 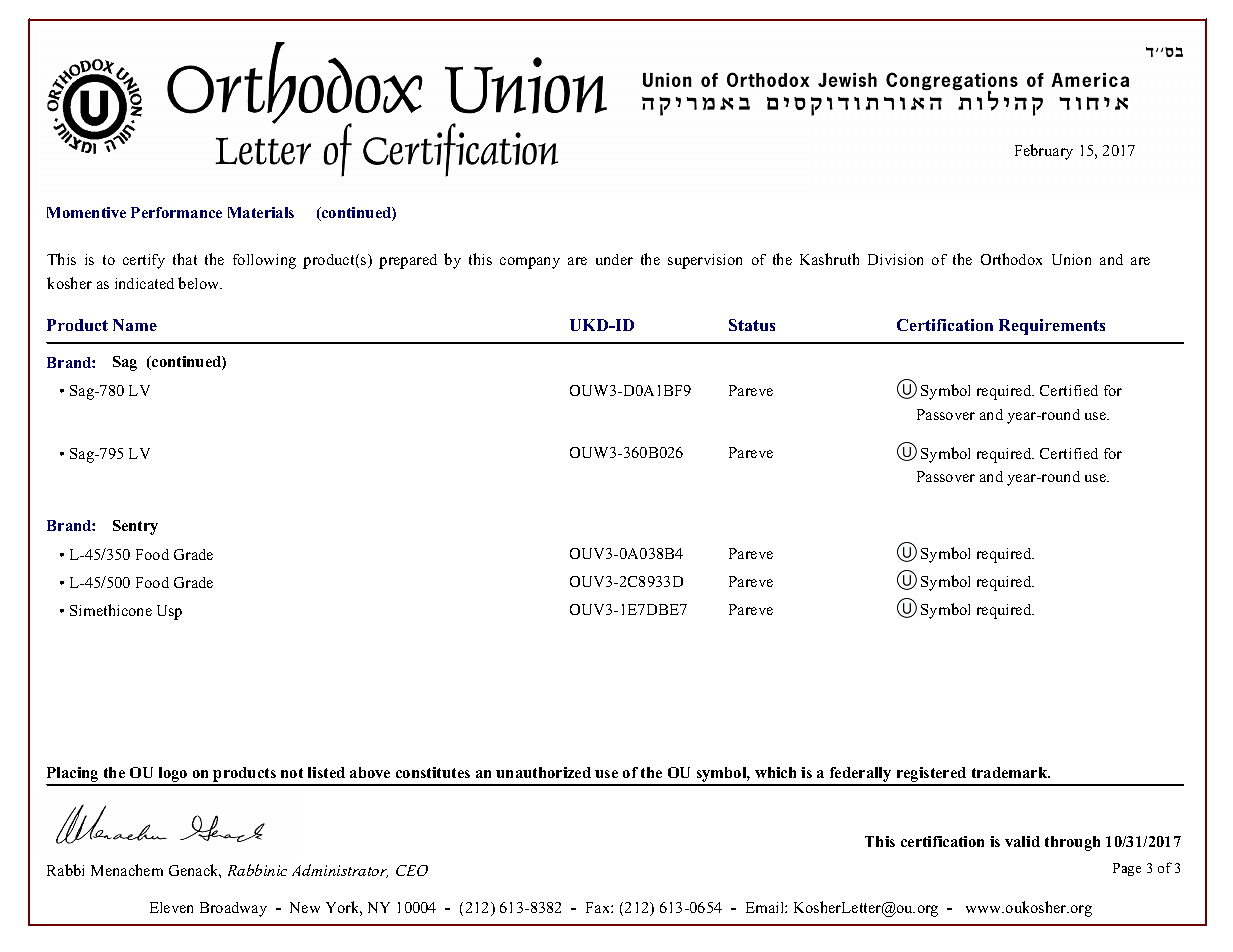 I want to click on Status, so click(x=752, y=325).
